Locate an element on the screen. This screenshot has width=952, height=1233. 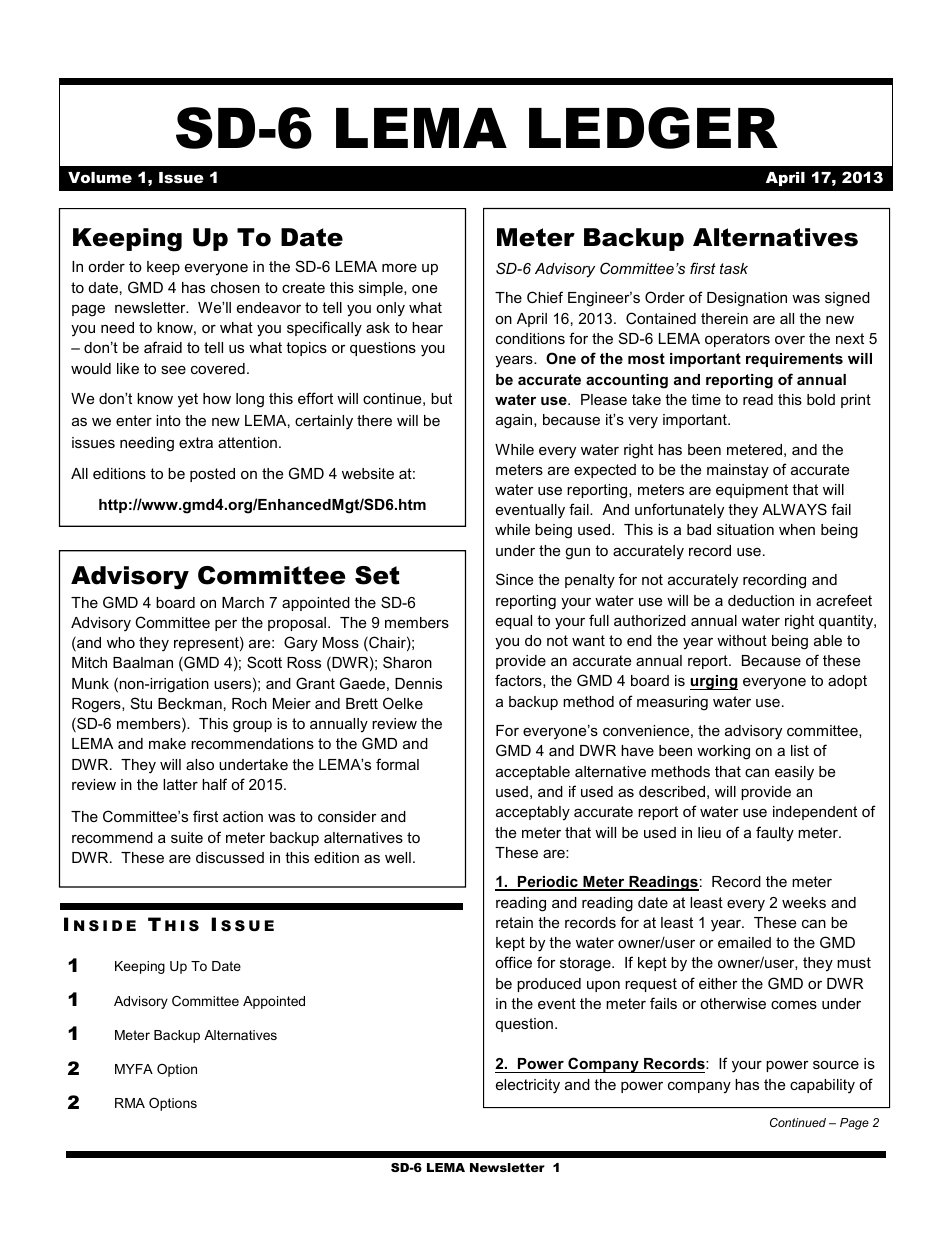
mainstay is located at coordinates (738, 471).
